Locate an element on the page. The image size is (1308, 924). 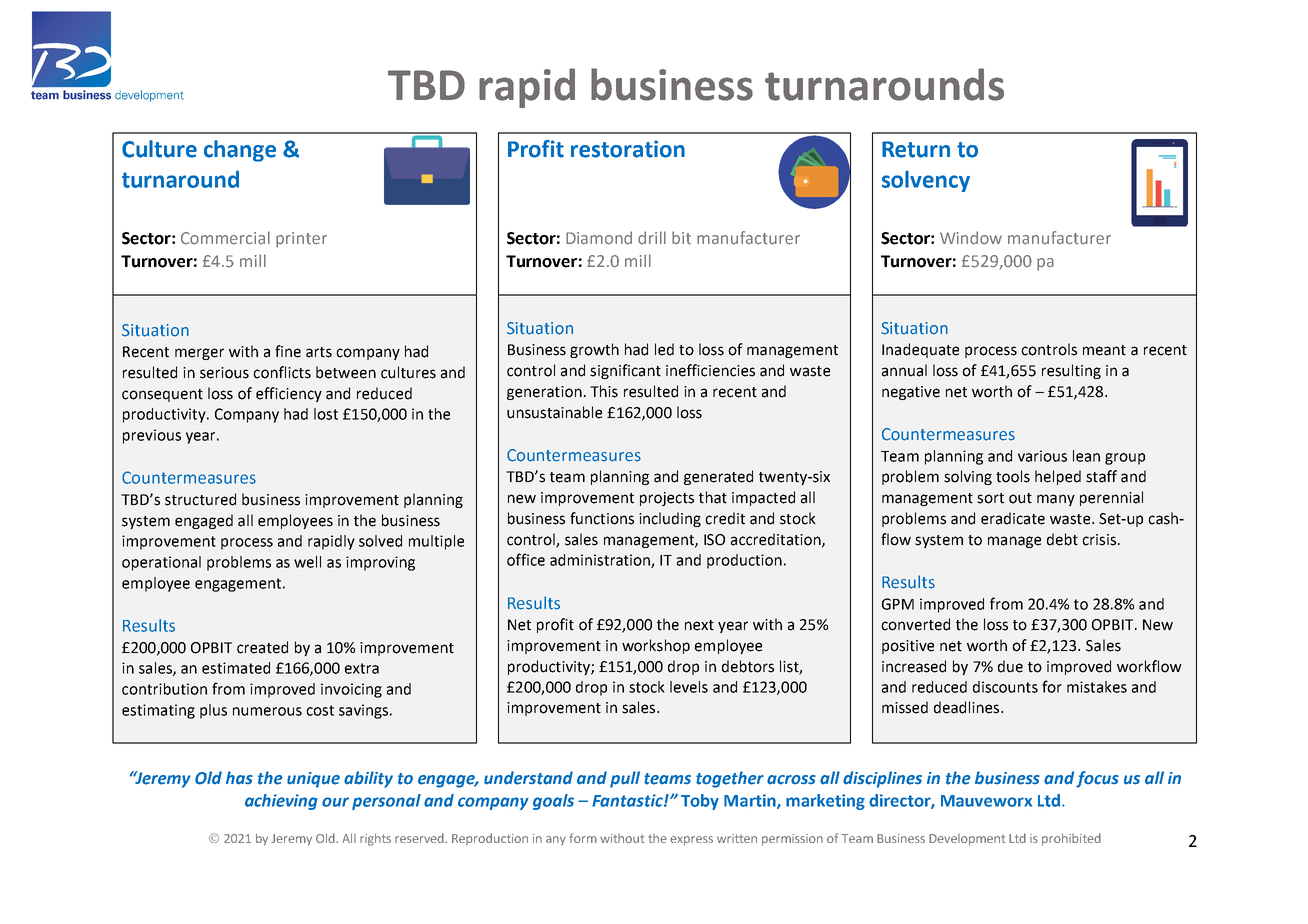
Development is located at coordinates (967, 840).
